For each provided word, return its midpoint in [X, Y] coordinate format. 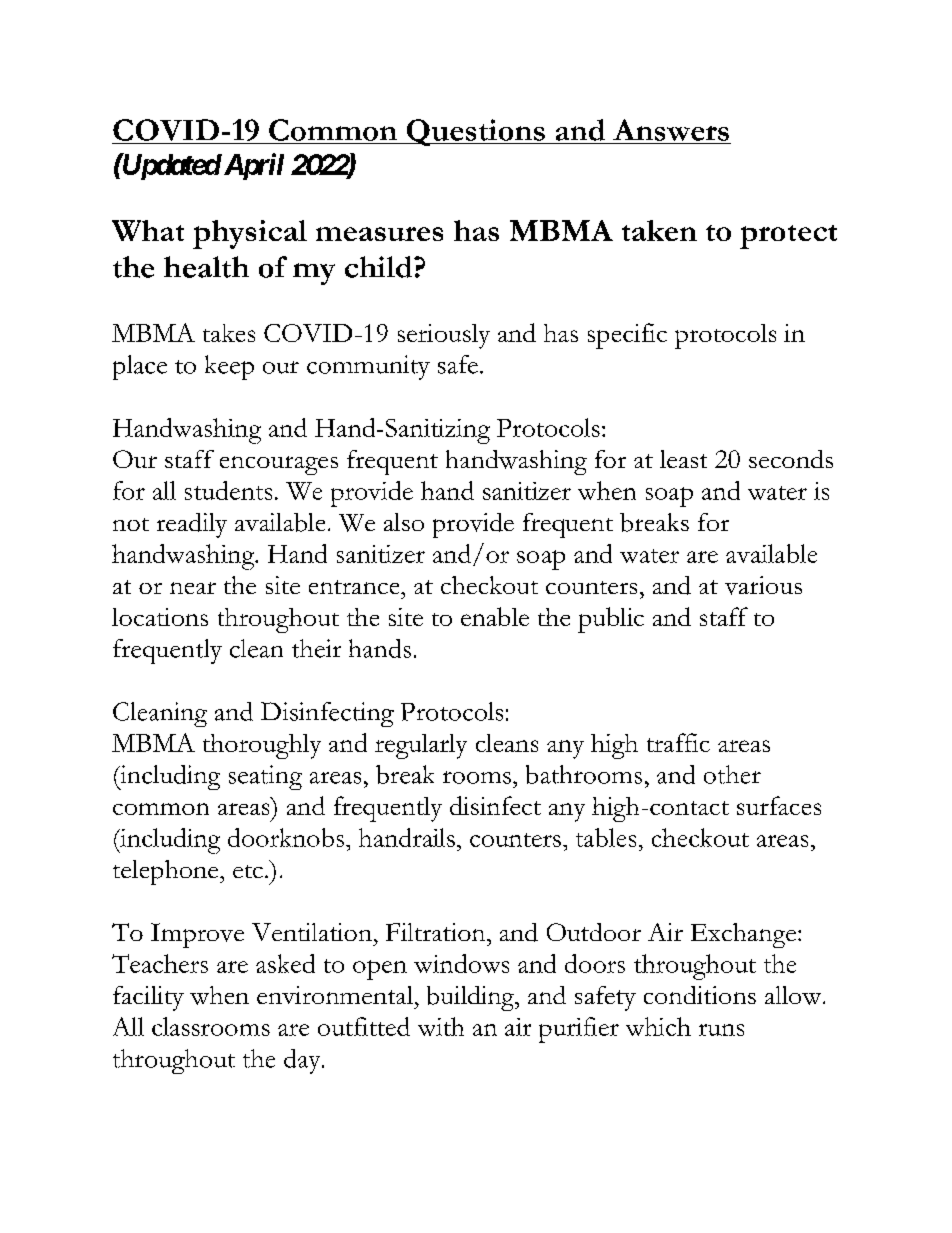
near [193, 588]
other [732, 774]
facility [148, 998]
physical [250, 234]
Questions [475, 132]
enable [495, 616]
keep [229, 367]
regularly [421, 746]
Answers [671, 130]
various [763, 585]
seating [265, 777]
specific [627, 336]
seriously [444, 336]
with [441, 1026]
